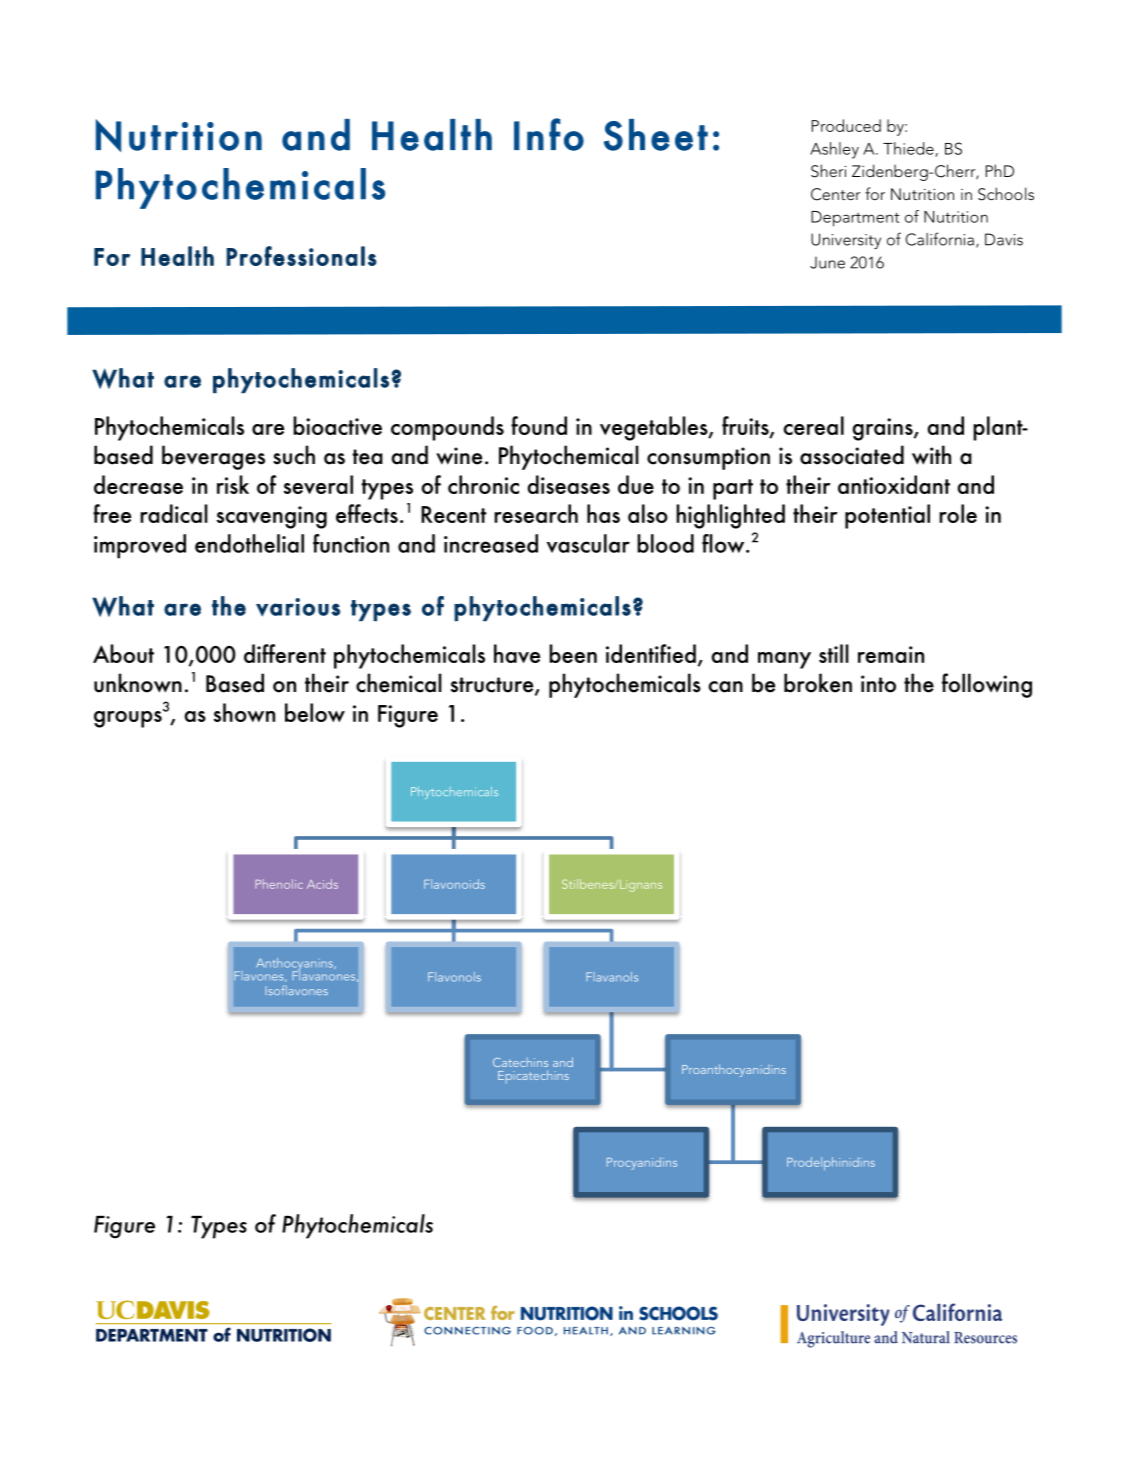 This screenshot has height=1461, width=1129. What do you see at coordinates (883, 429) in the screenshot?
I see `grains` at bounding box center [883, 429].
